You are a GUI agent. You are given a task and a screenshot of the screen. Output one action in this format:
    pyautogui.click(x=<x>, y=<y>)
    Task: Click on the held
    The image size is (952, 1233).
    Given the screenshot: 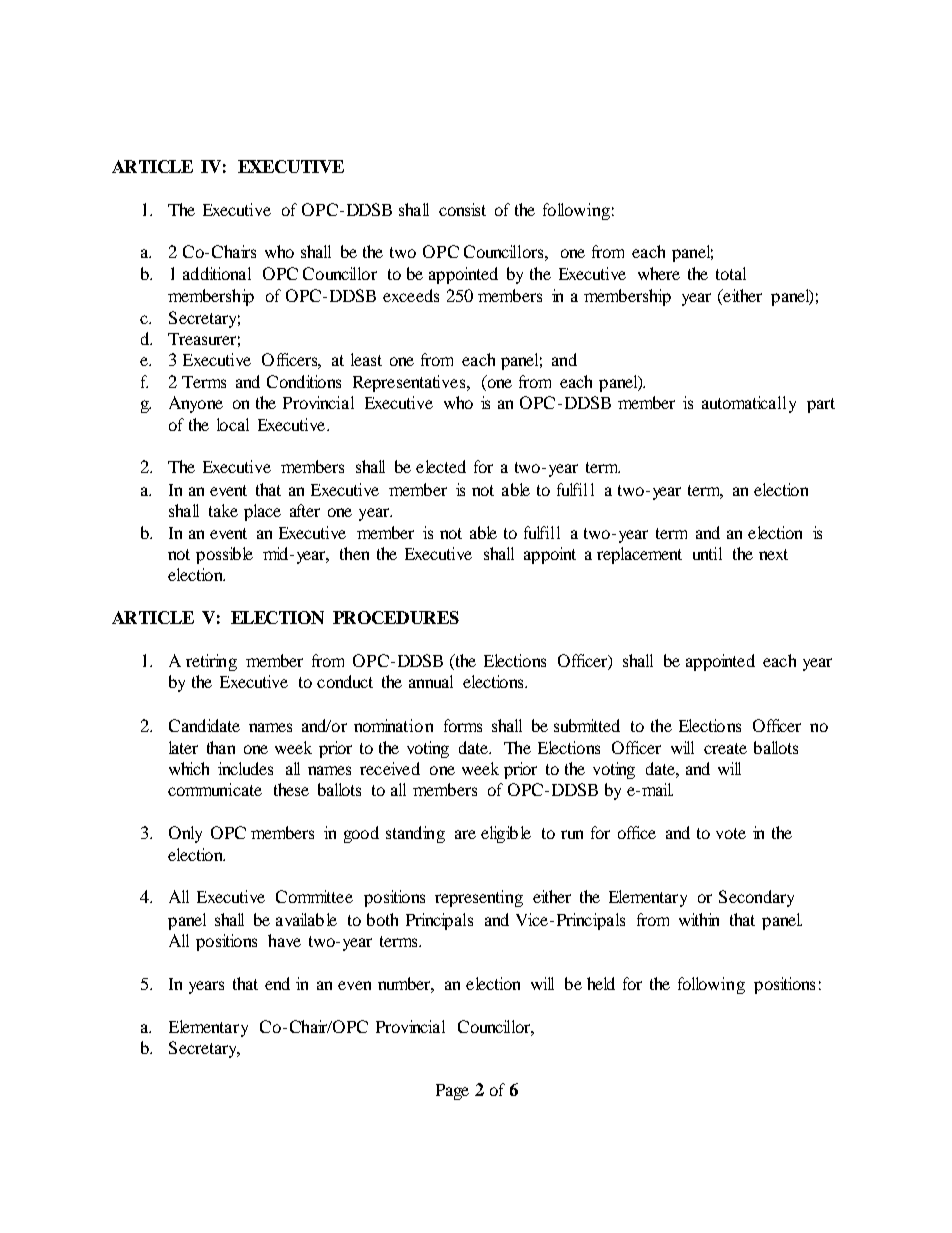 What is the action you would take?
    pyautogui.click(x=601, y=983)
